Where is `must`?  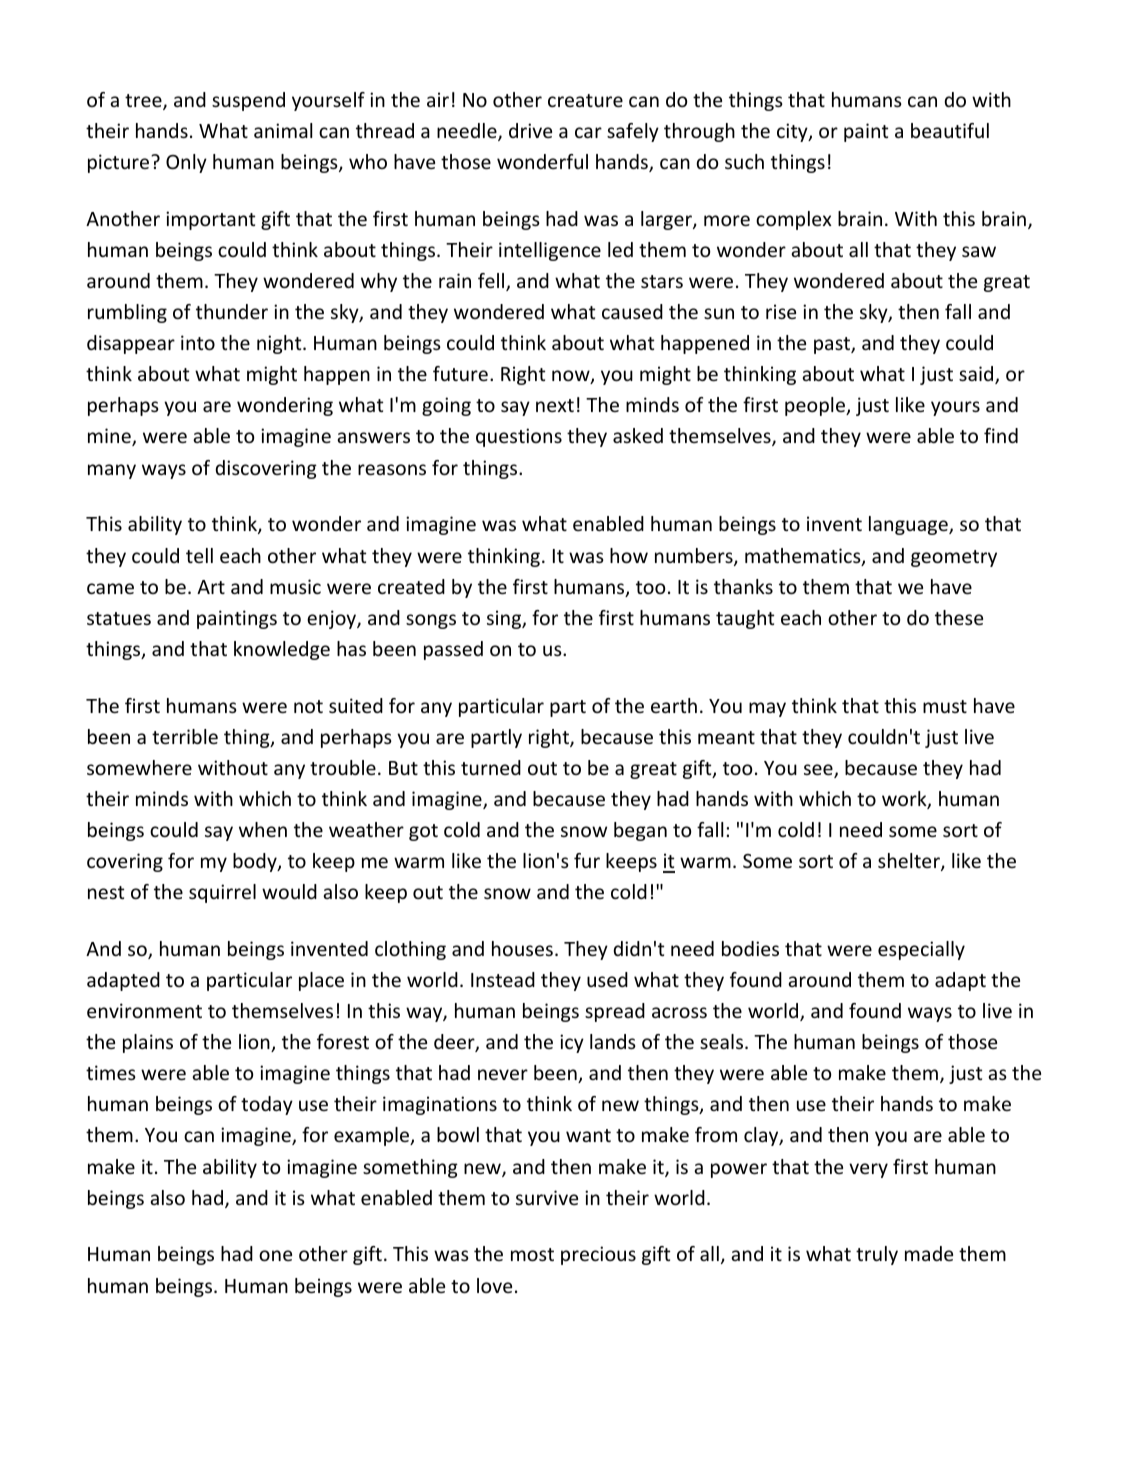 must is located at coordinates (945, 706).
